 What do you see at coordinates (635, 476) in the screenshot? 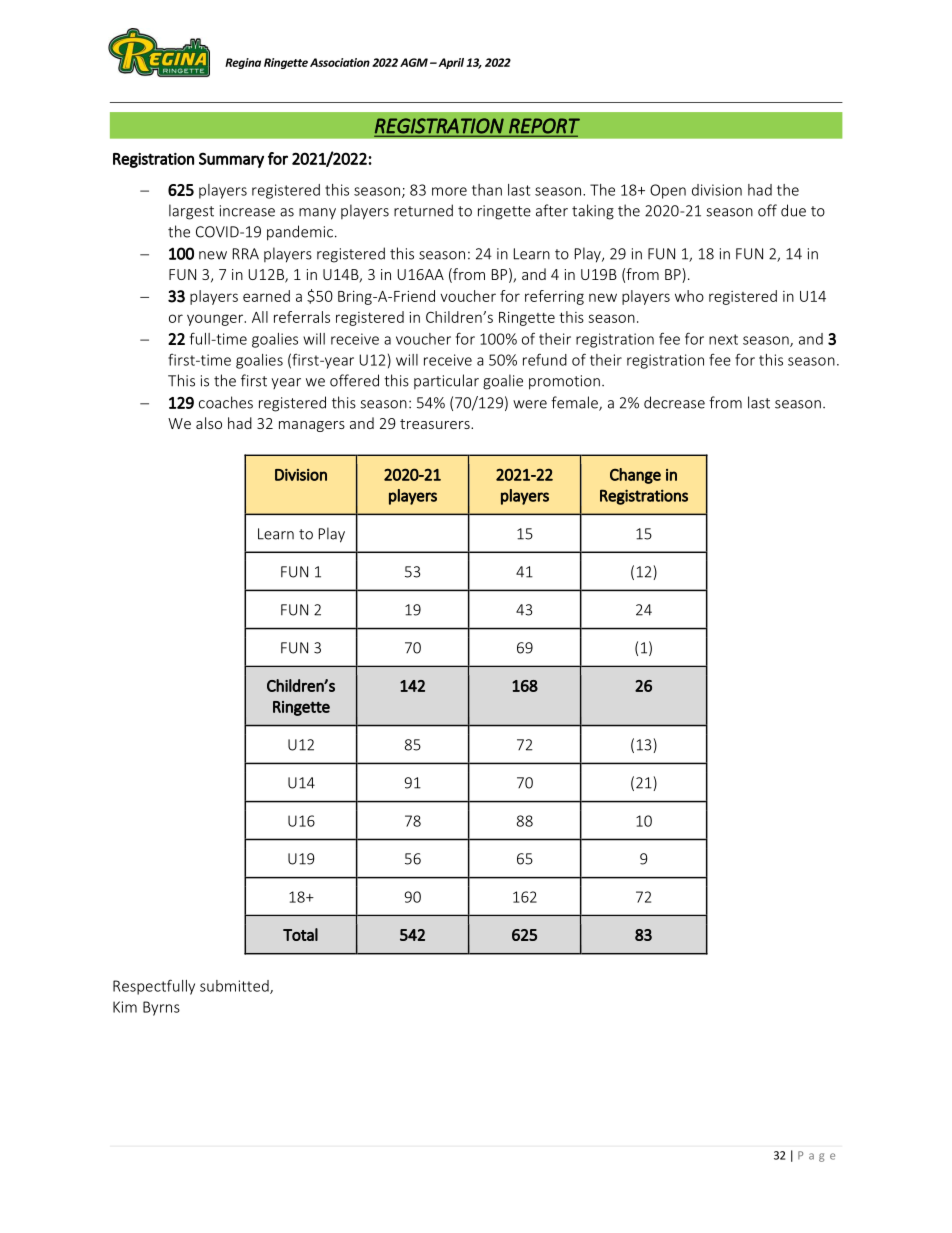
I see `Change` at bounding box center [635, 476].
